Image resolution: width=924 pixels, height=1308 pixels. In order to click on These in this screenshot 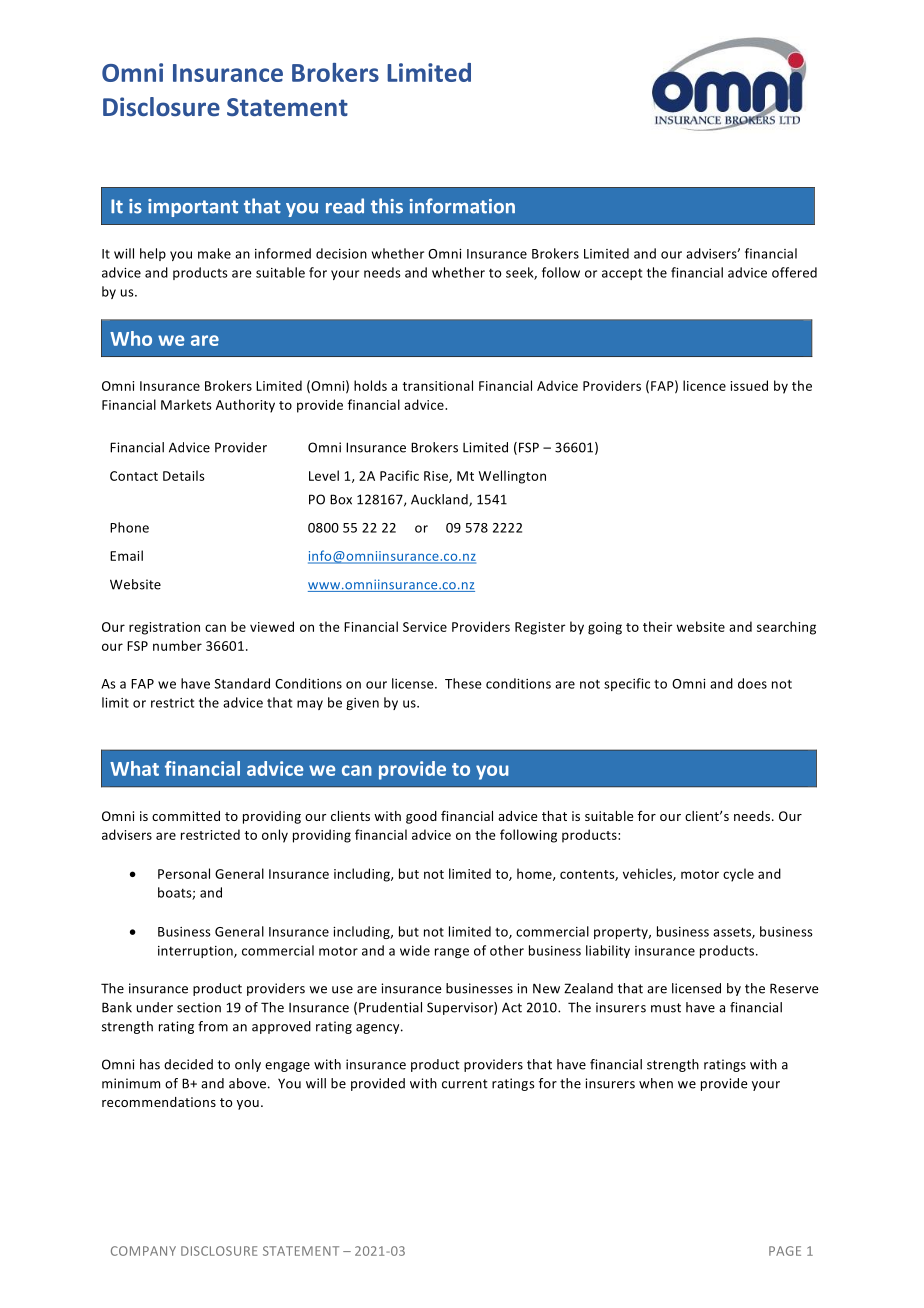, I will do `click(463, 683)`.
